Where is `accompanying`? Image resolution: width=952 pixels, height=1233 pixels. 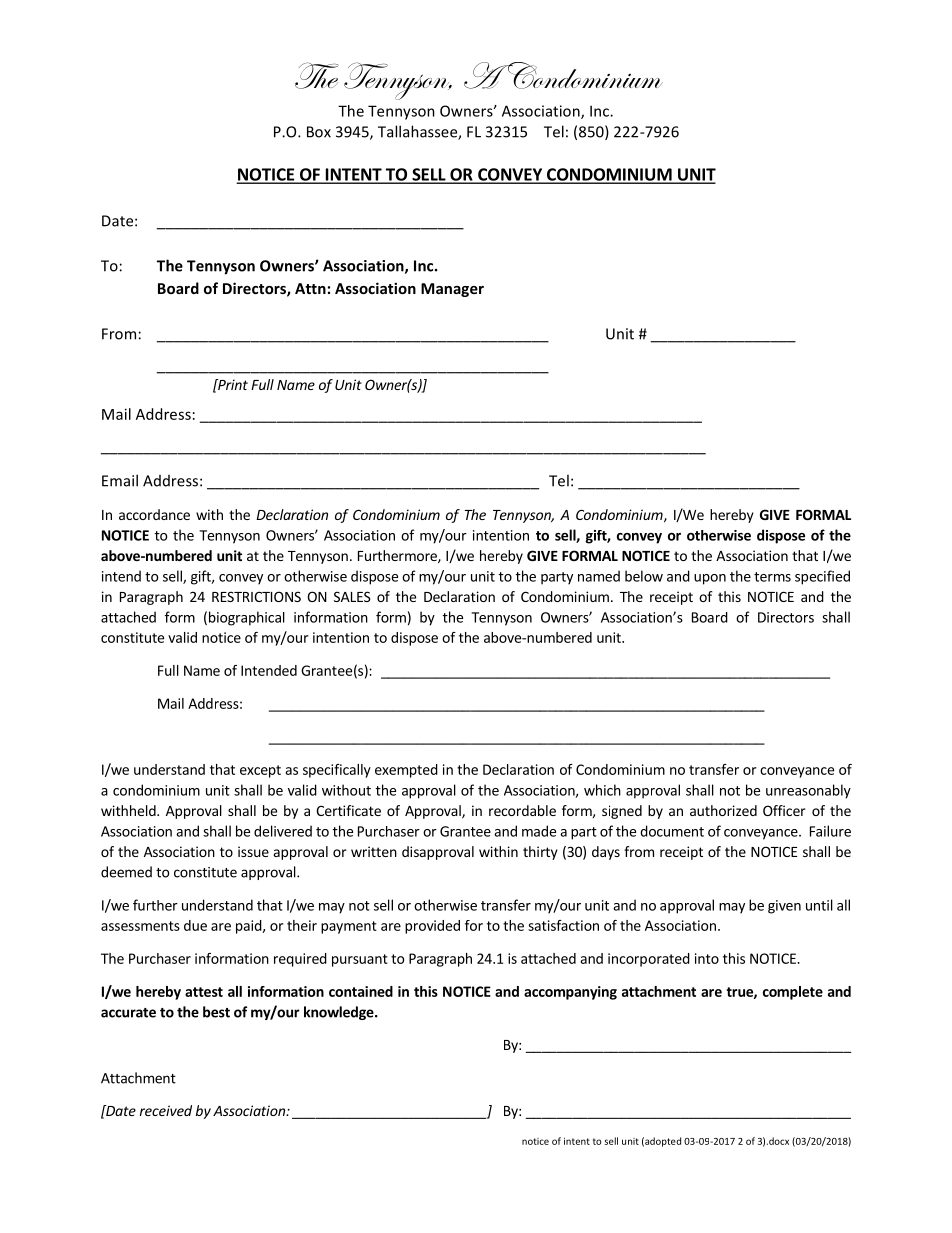
accompanying is located at coordinates (570, 993).
